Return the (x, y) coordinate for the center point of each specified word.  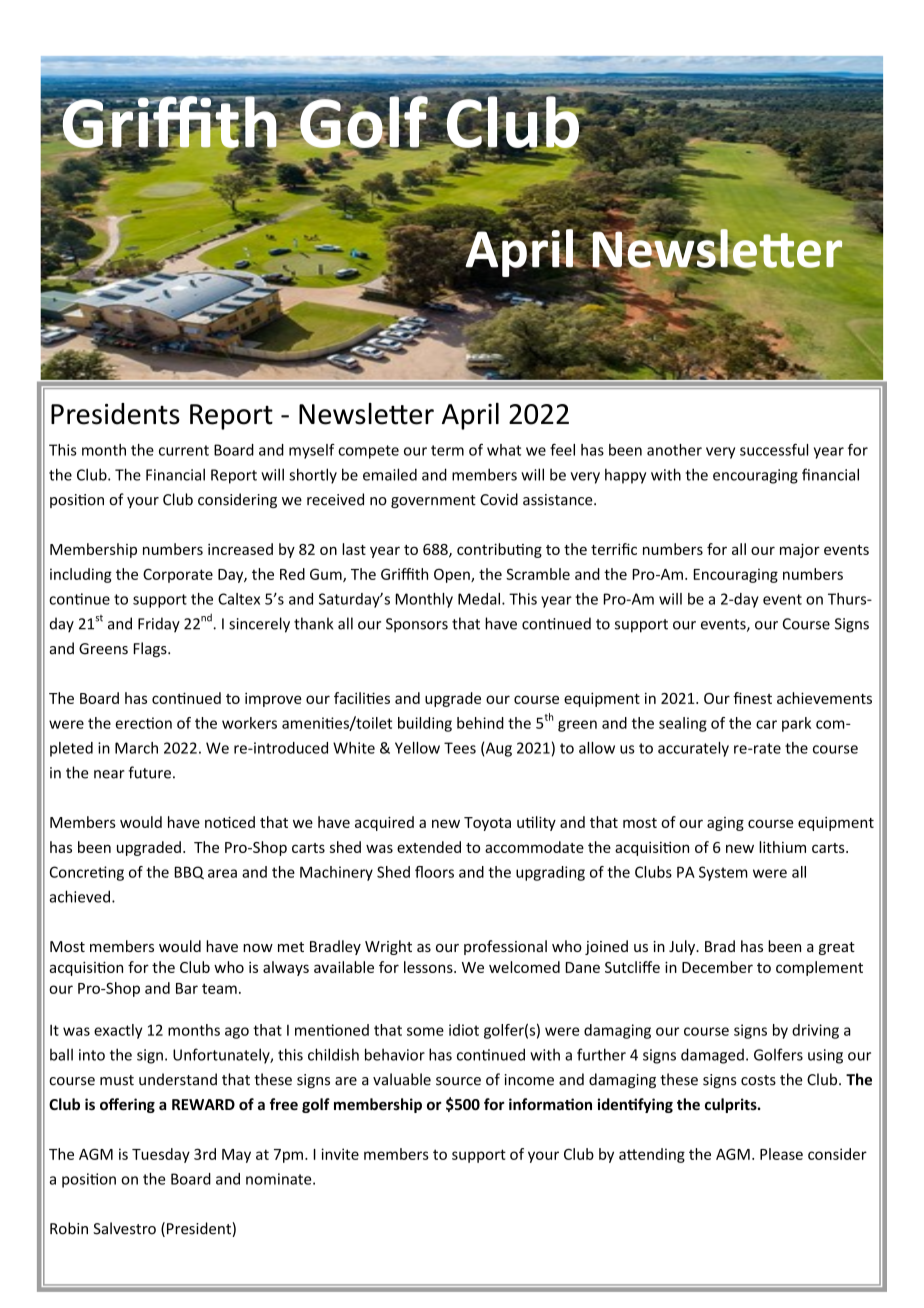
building (425, 724)
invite (340, 1154)
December (717, 967)
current (184, 450)
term (447, 450)
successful (774, 449)
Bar (187, 988)
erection (143, 723)
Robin (69, 1228)
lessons (429, 967)
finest (752, 698)
